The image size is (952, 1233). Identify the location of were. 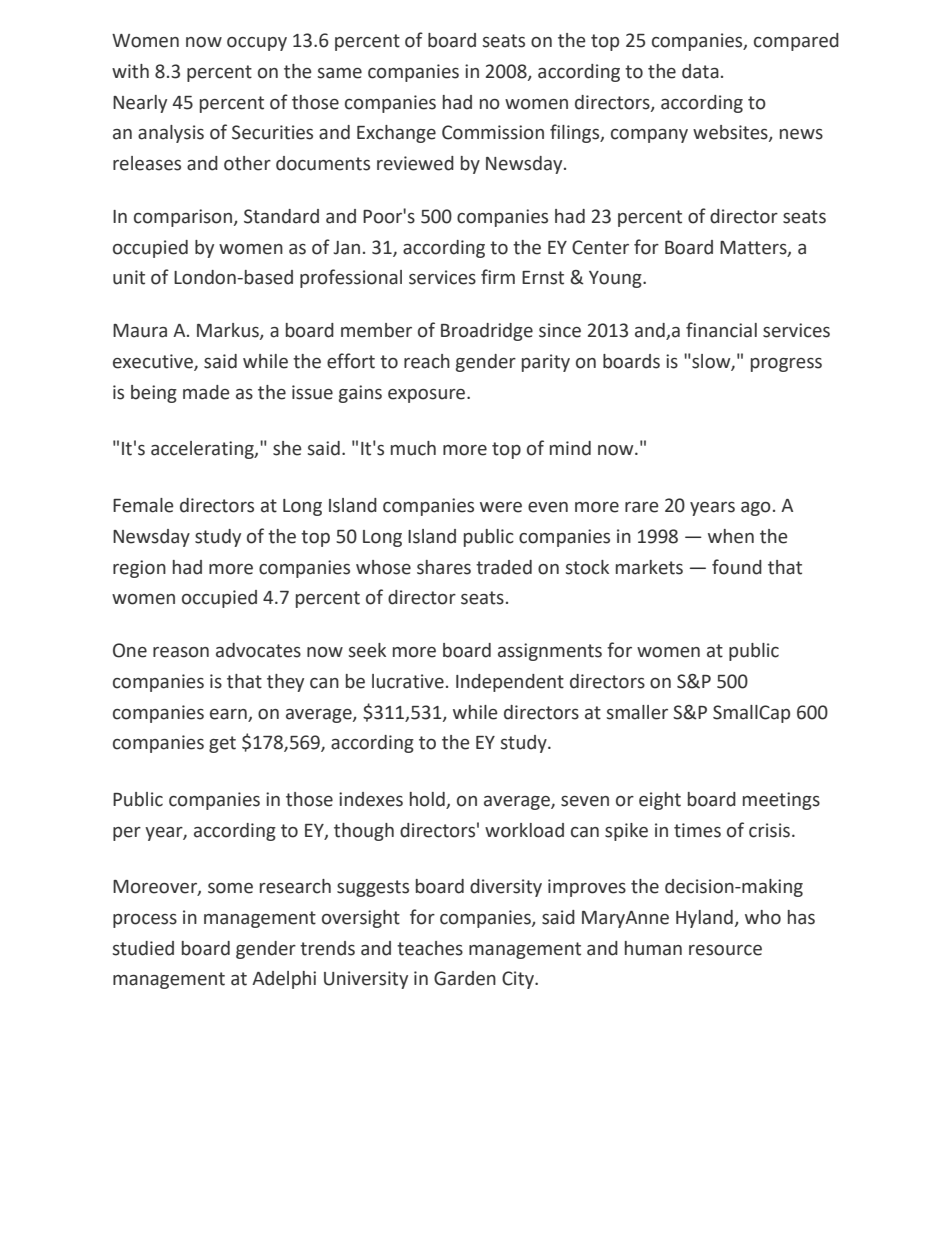
(501, 507).
